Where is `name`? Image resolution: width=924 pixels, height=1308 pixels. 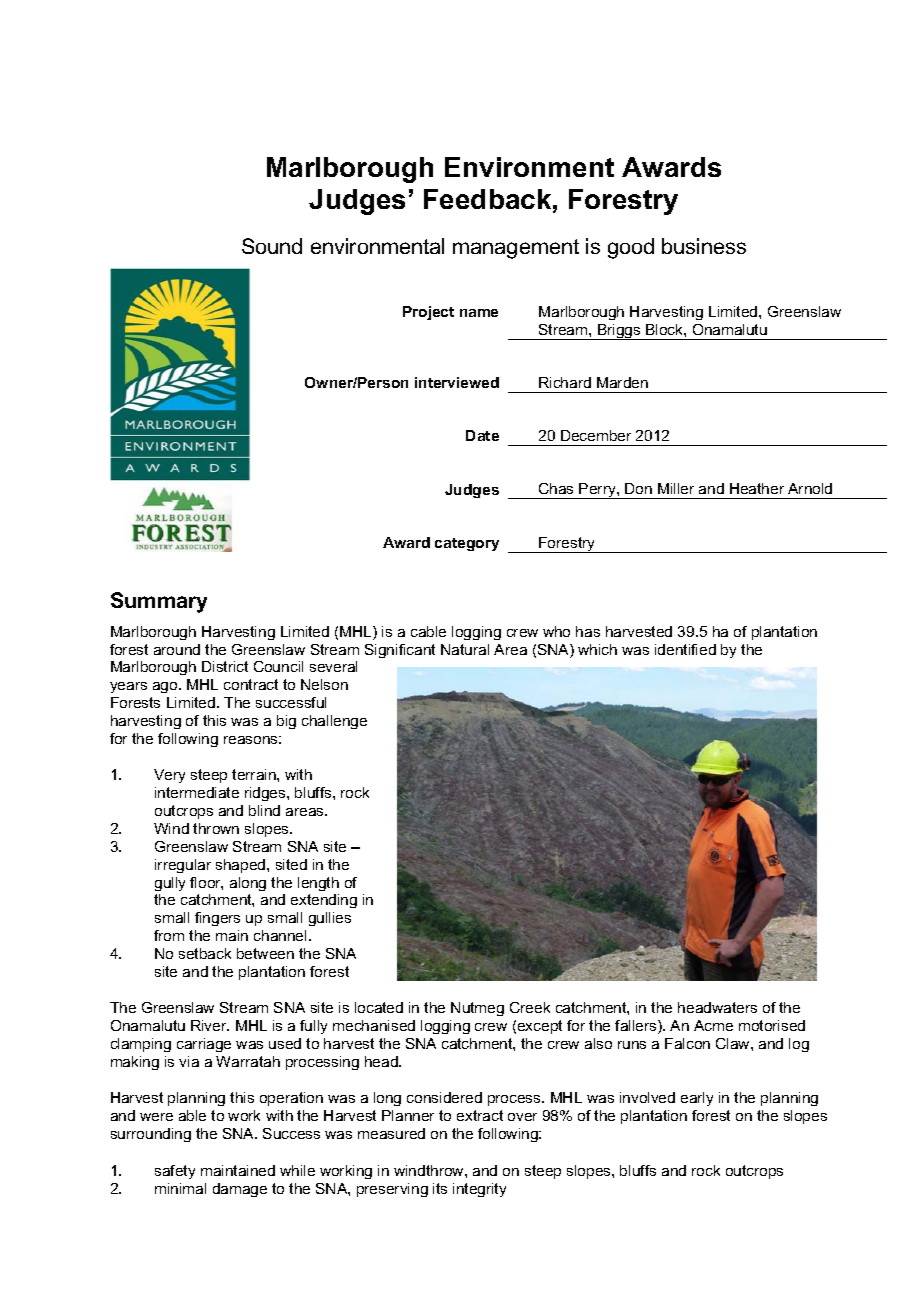 name is located at coordinates (479, 313).
